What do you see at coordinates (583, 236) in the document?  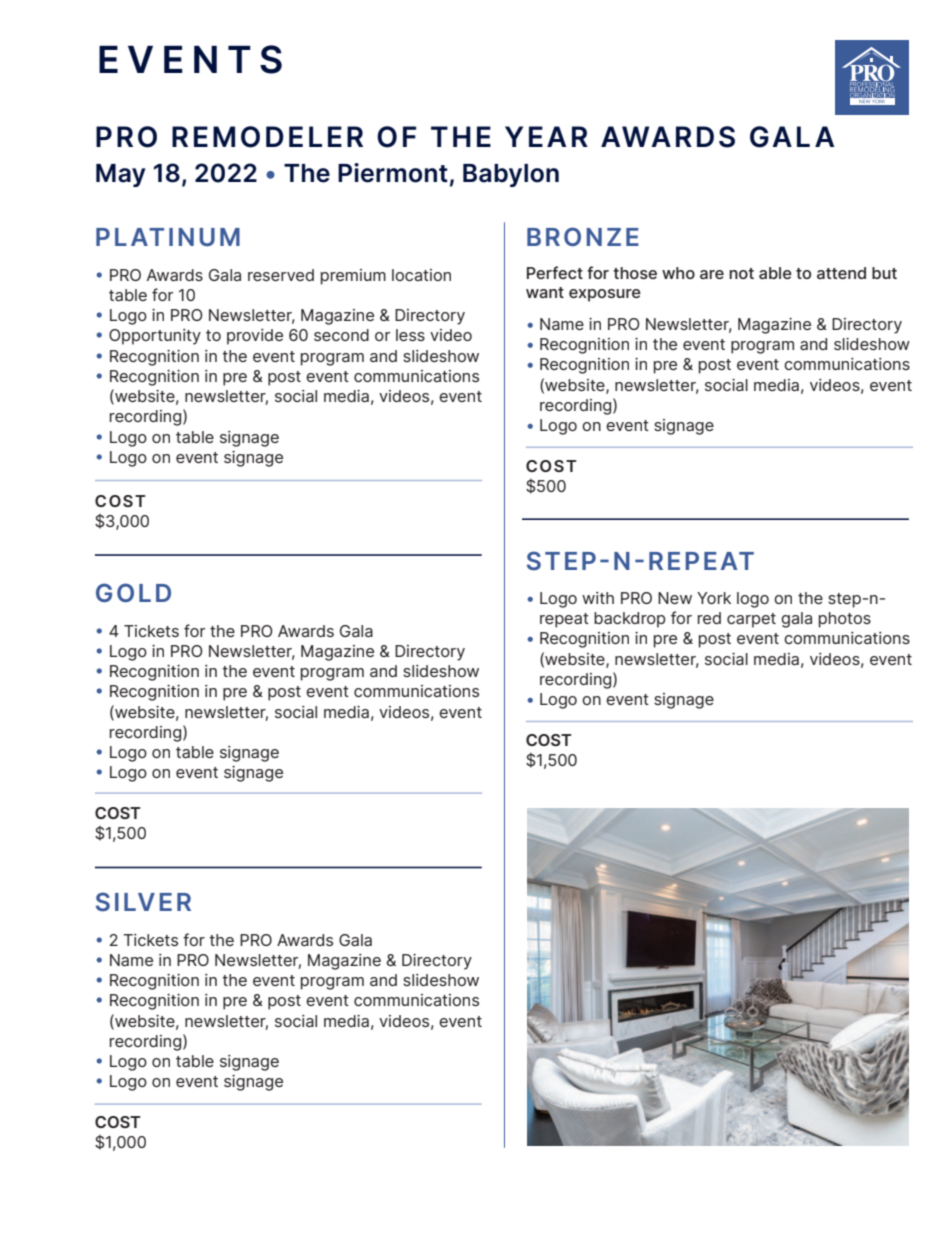 I see `BRONZE` at bounding box center [583, 236].
